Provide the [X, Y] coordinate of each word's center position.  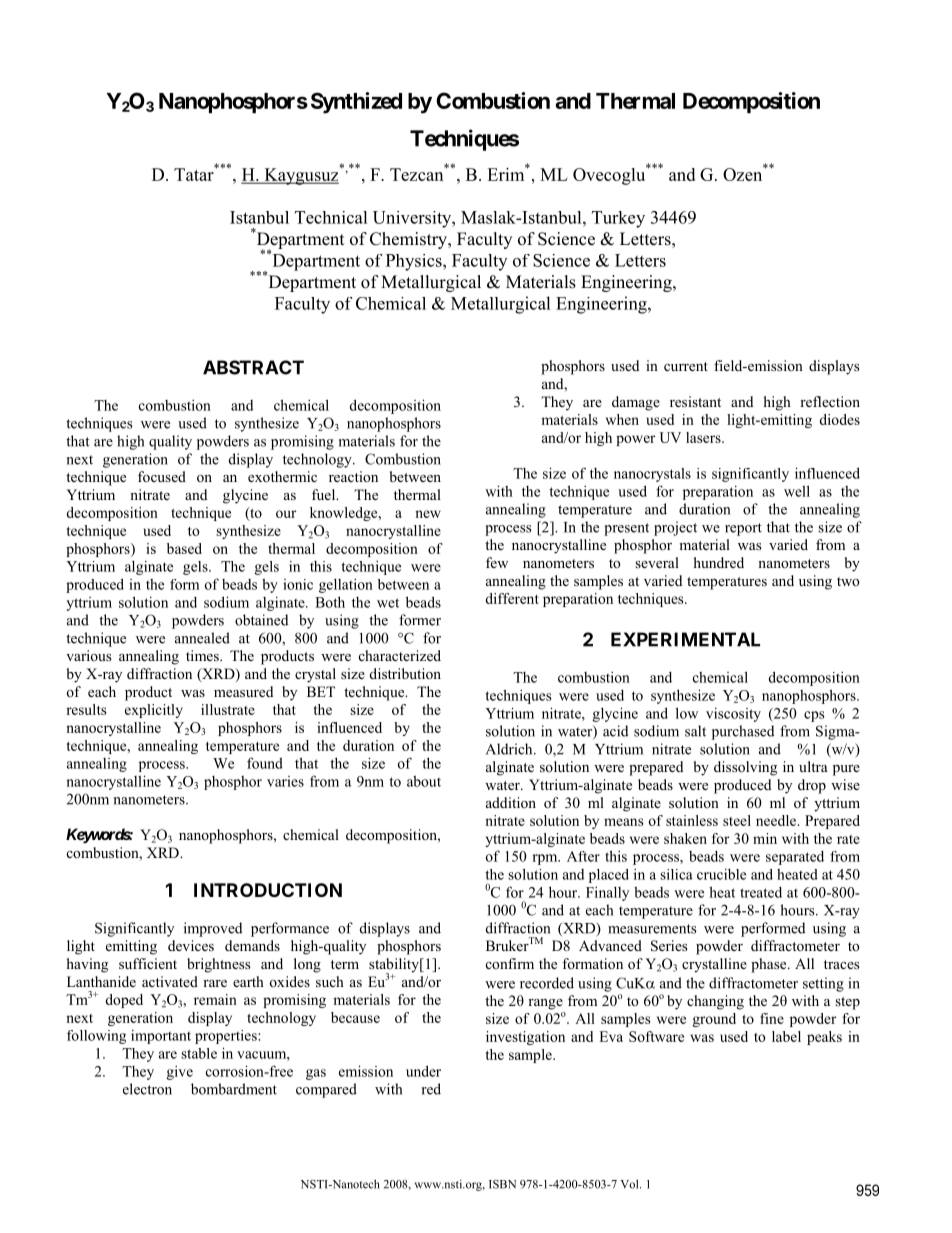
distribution [405, 673]
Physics [415, 262]
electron [147, 1089]
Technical [331, 217]
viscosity [733, 715]
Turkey [618, 219]
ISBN [502, 1184]
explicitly [154, 711]
